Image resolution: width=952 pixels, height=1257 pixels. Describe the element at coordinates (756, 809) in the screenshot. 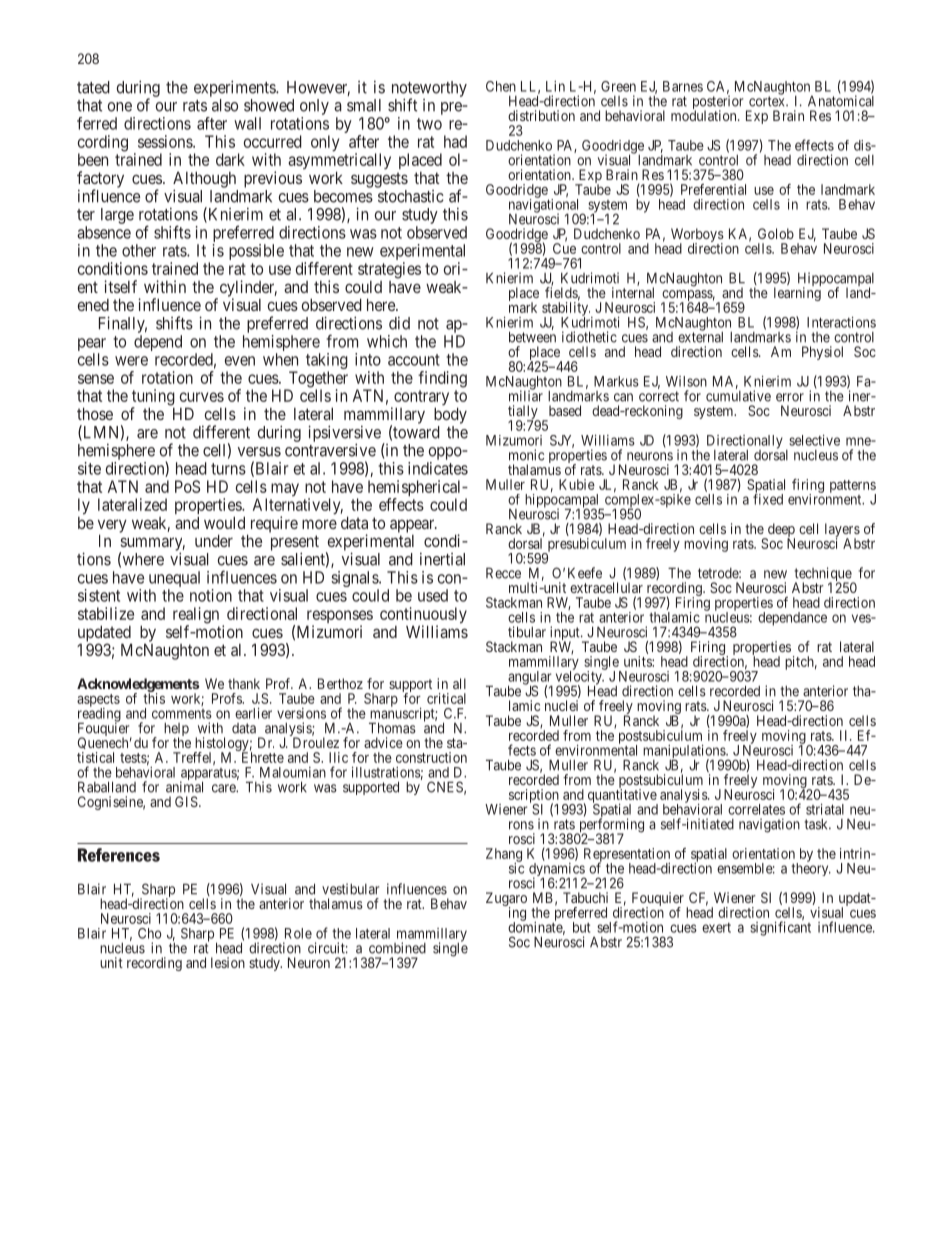

I see `correlates` at that location.
